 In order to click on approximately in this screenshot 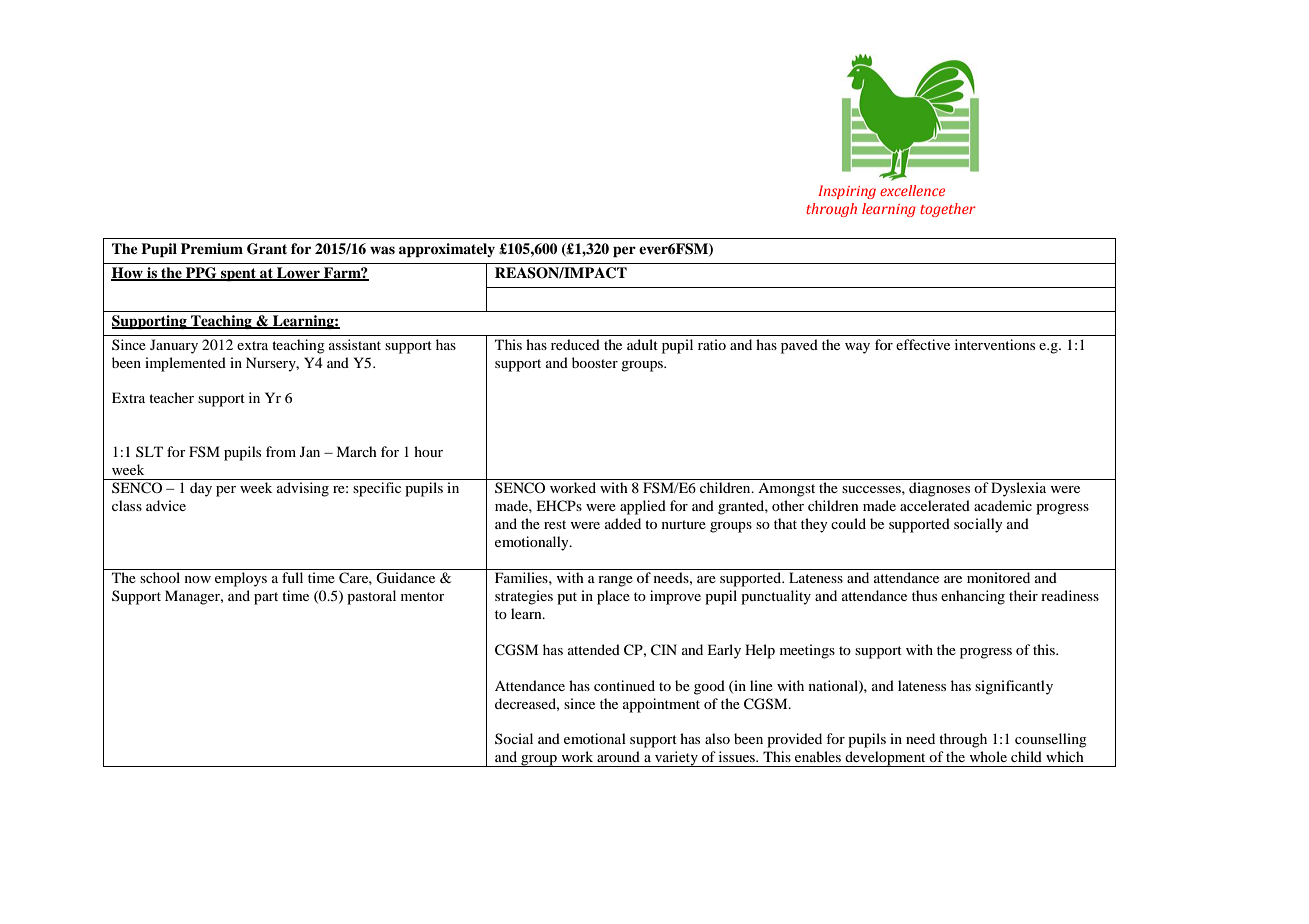, I will do `click(447, 250)`.
